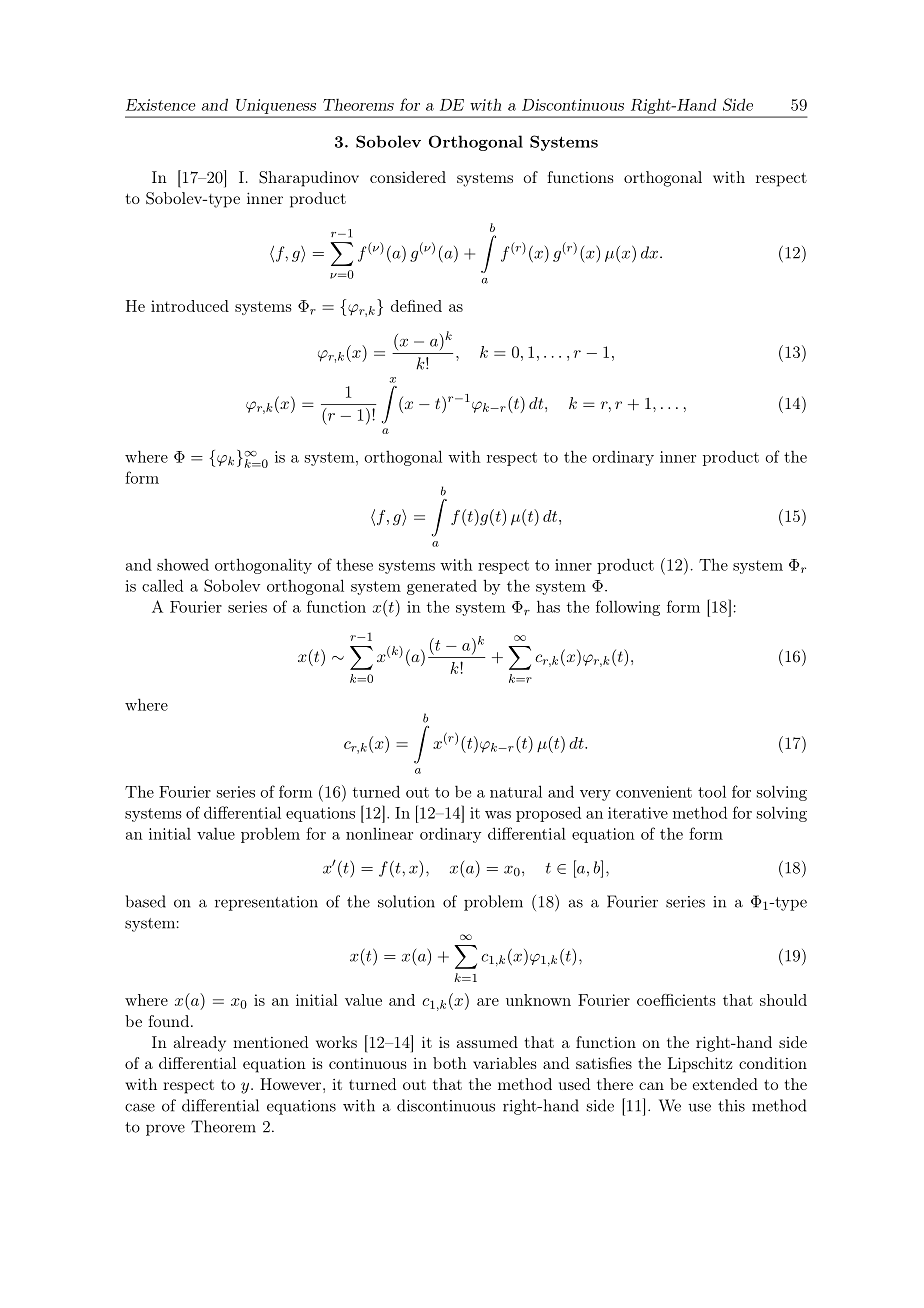 The height and width of the screenshot is (1308, 924). What do you see at coordinates (498, 815) in the screenshot?
I see `was` at bounding box center [498, 815].
